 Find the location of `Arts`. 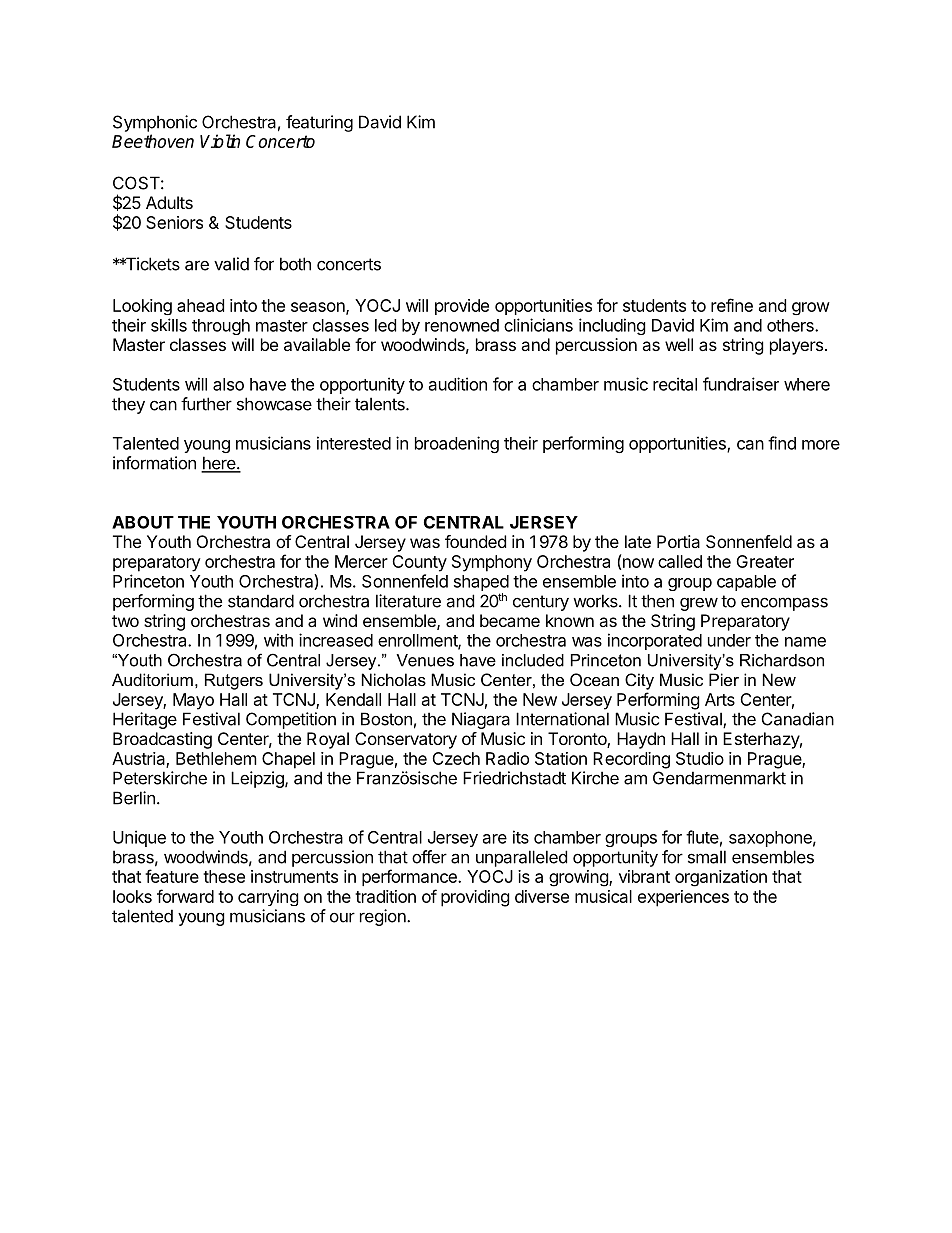

Arts is located at coordinates (720, 699).
